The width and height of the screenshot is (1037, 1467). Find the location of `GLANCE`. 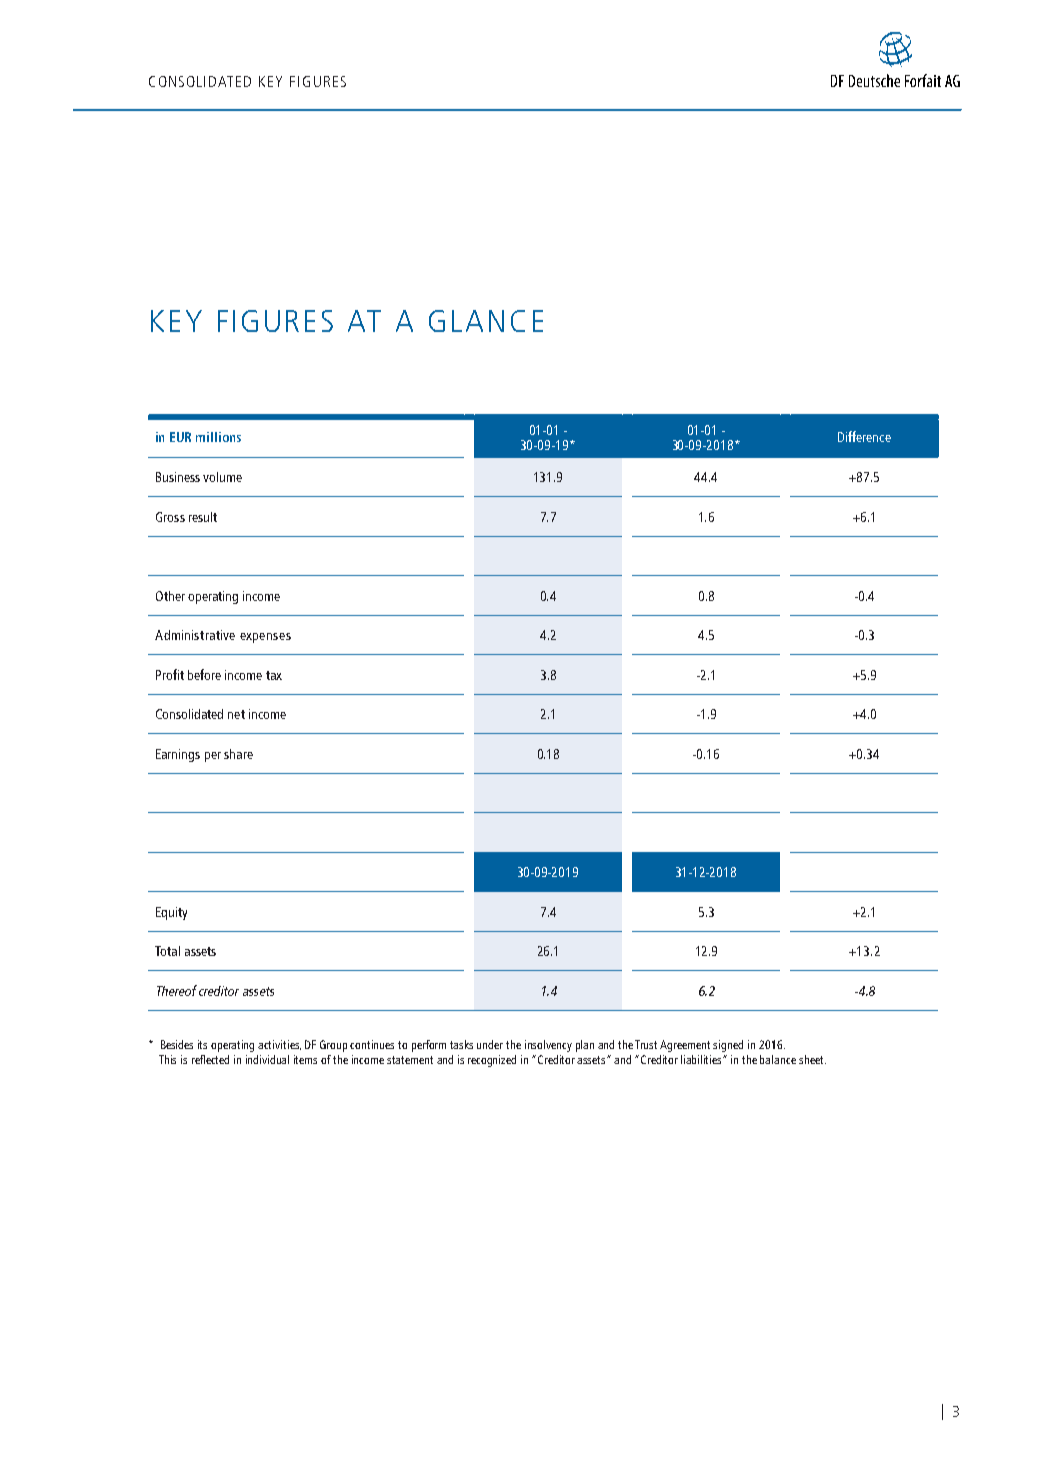

GLANCE is located at coordinates (486, 321).
